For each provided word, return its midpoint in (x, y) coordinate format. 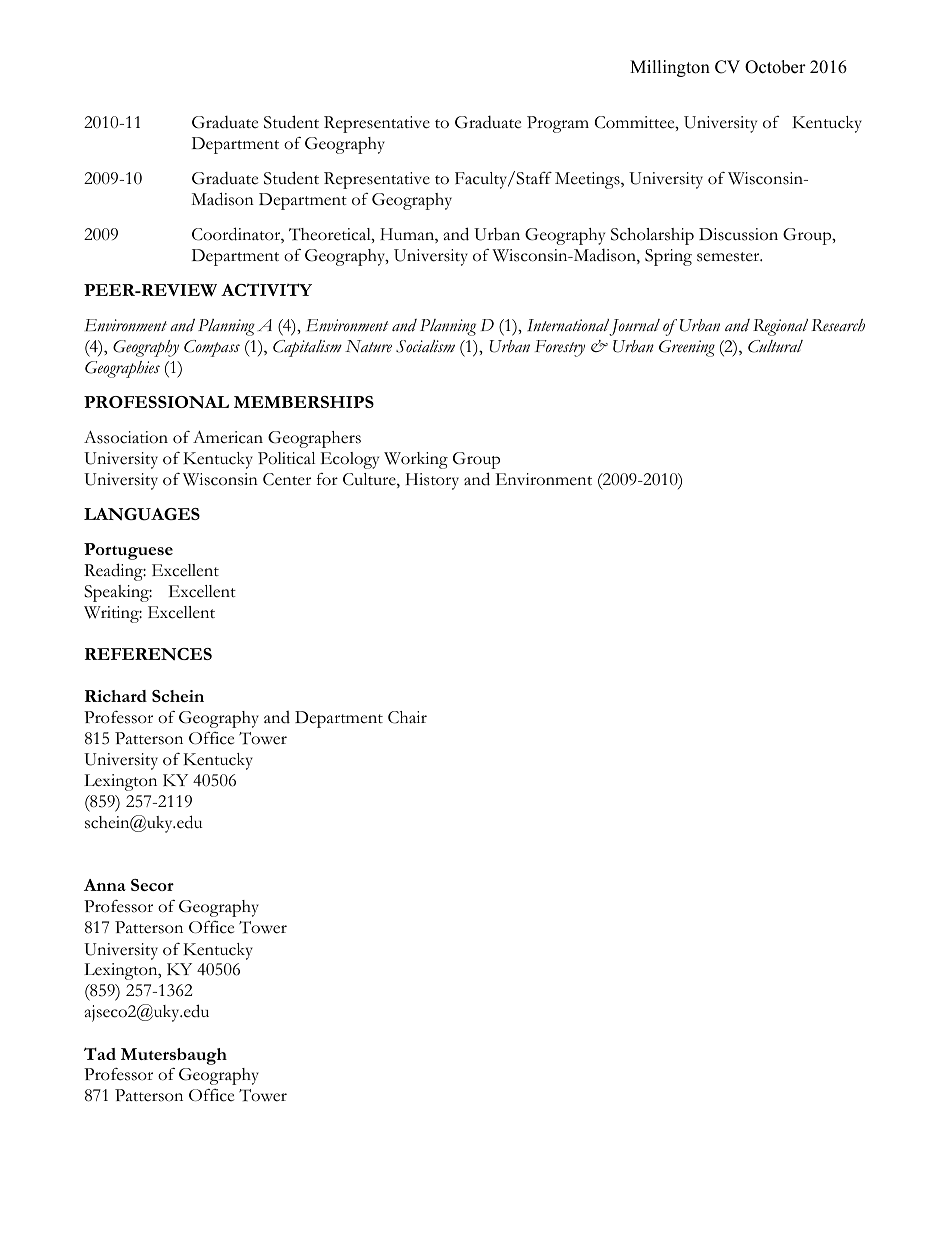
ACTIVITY (266, 289)
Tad (100, 1053)
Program (558, 124)
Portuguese (128, 551)
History (432, 481)
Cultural (775, 346)
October (775, 67)
